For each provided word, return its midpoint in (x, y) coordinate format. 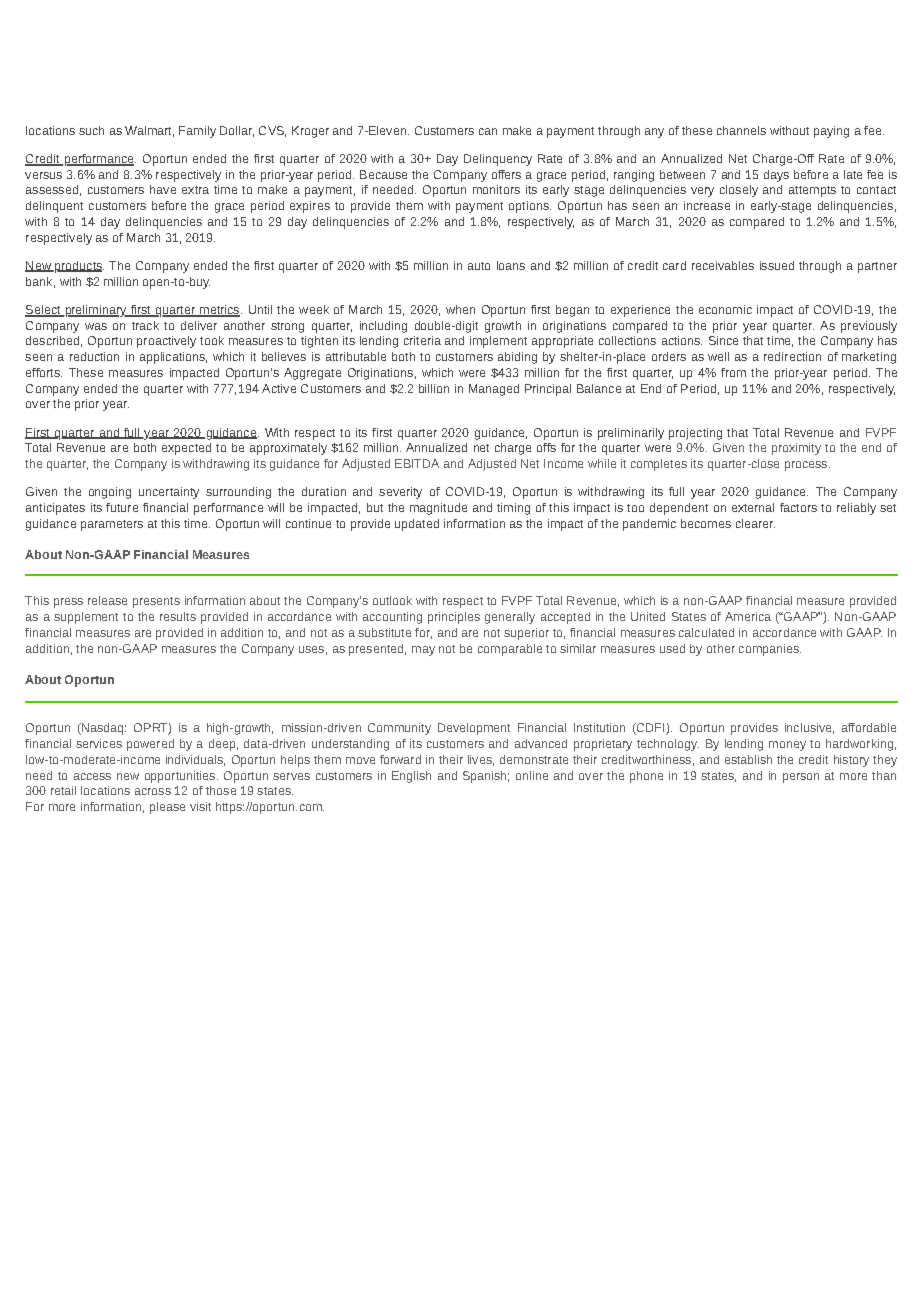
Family (197, 132)
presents (156, 602)
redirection (792, 356)
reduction (94, 356)
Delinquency (498, 160)
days (776, 176)
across (153, 791)
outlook (392, 600)
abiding (517, 358)
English (411, 777)
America (748, 616)
